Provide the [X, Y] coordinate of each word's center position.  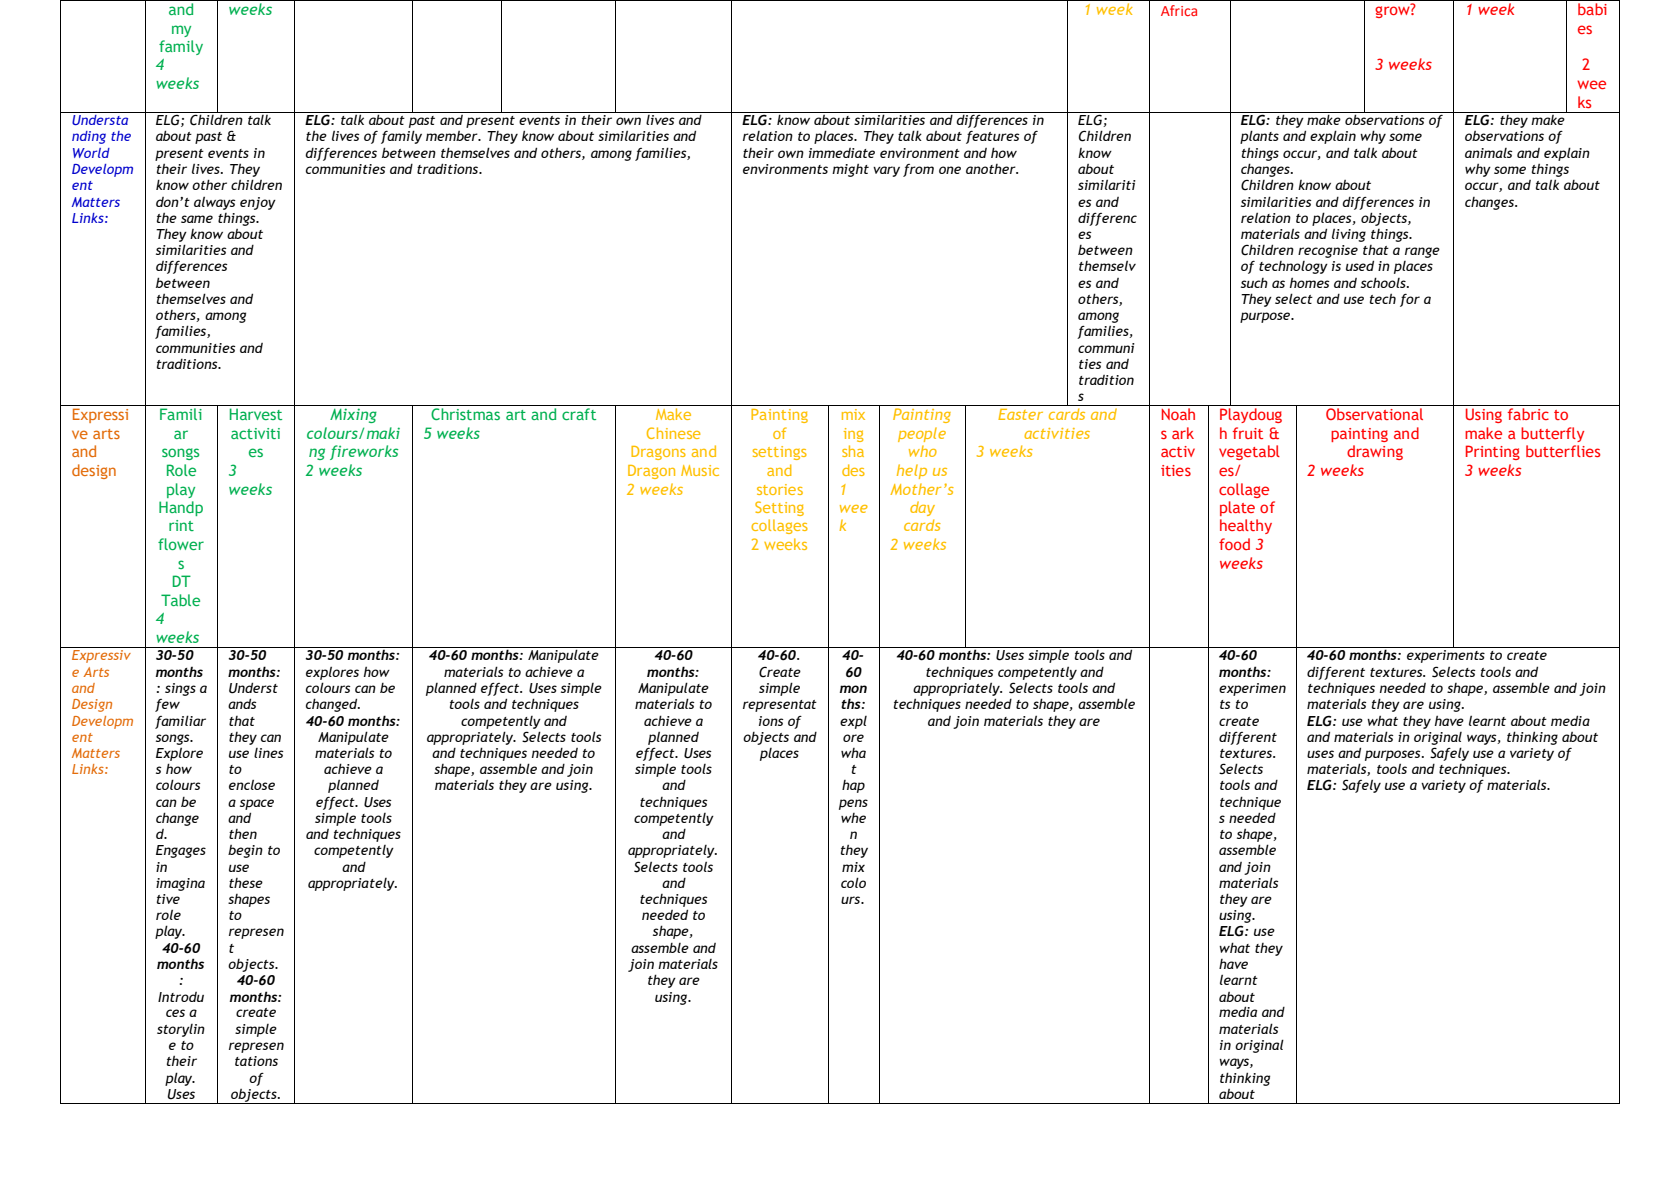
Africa [1179, 10]
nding [89, 137]
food [1234, 544]
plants [1259, 137]
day [922, 508]
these [246, 883]
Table [180, 600]
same [197, 219]
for [1410, 300]
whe [853, 818]
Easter [1020, 414]
